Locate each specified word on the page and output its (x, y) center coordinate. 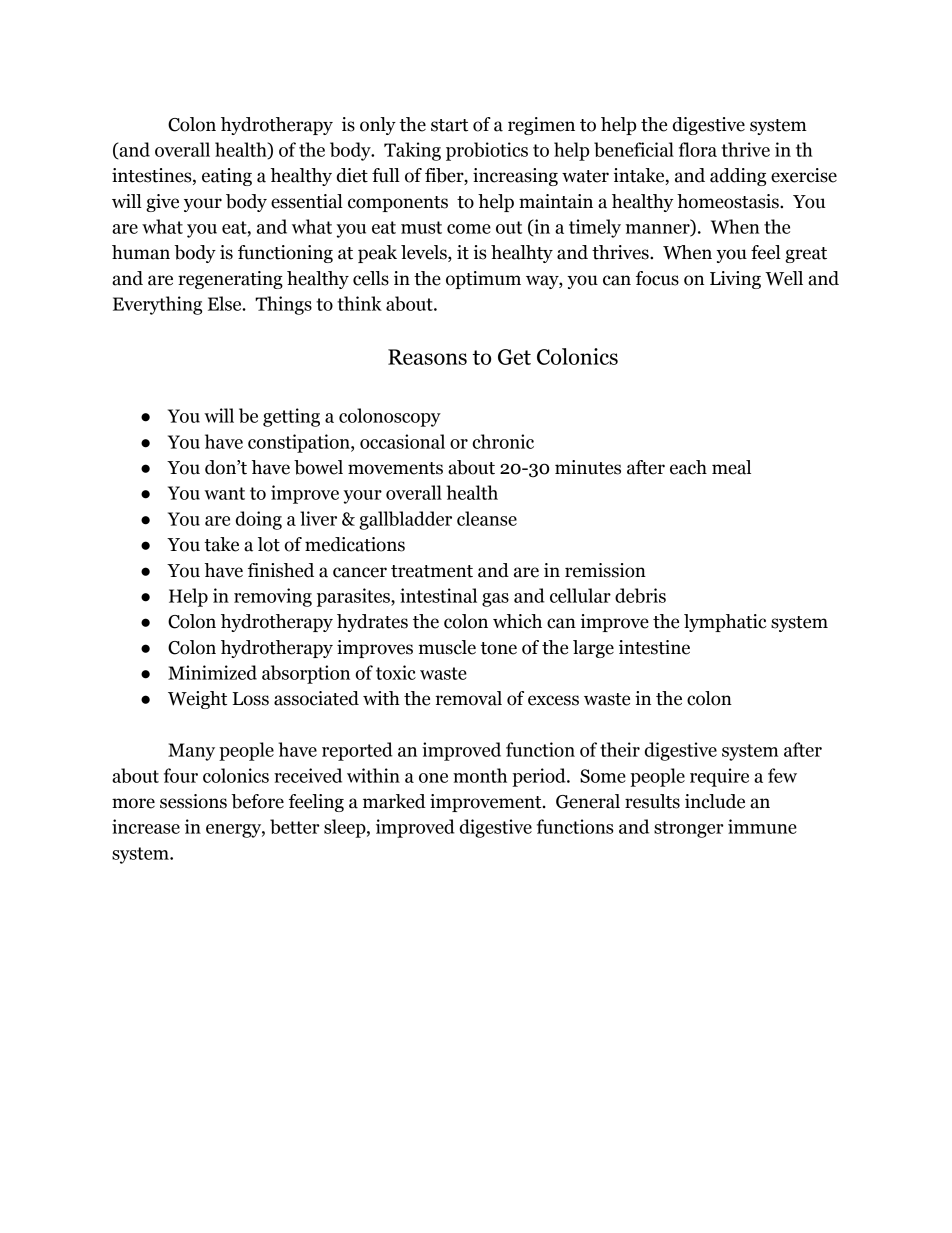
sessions (193, 801)
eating (227, 177)
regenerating (230, 280)
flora (698, 149)
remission (605, 570)
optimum (483, 280)
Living (735, 280)
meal (731, 467)
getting (291, 417)
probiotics (487, 151)
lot (269, 544)
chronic (503, 441)
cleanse (487, 518)
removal (469, 698)
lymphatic (725, 623)
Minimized (212, 672)
